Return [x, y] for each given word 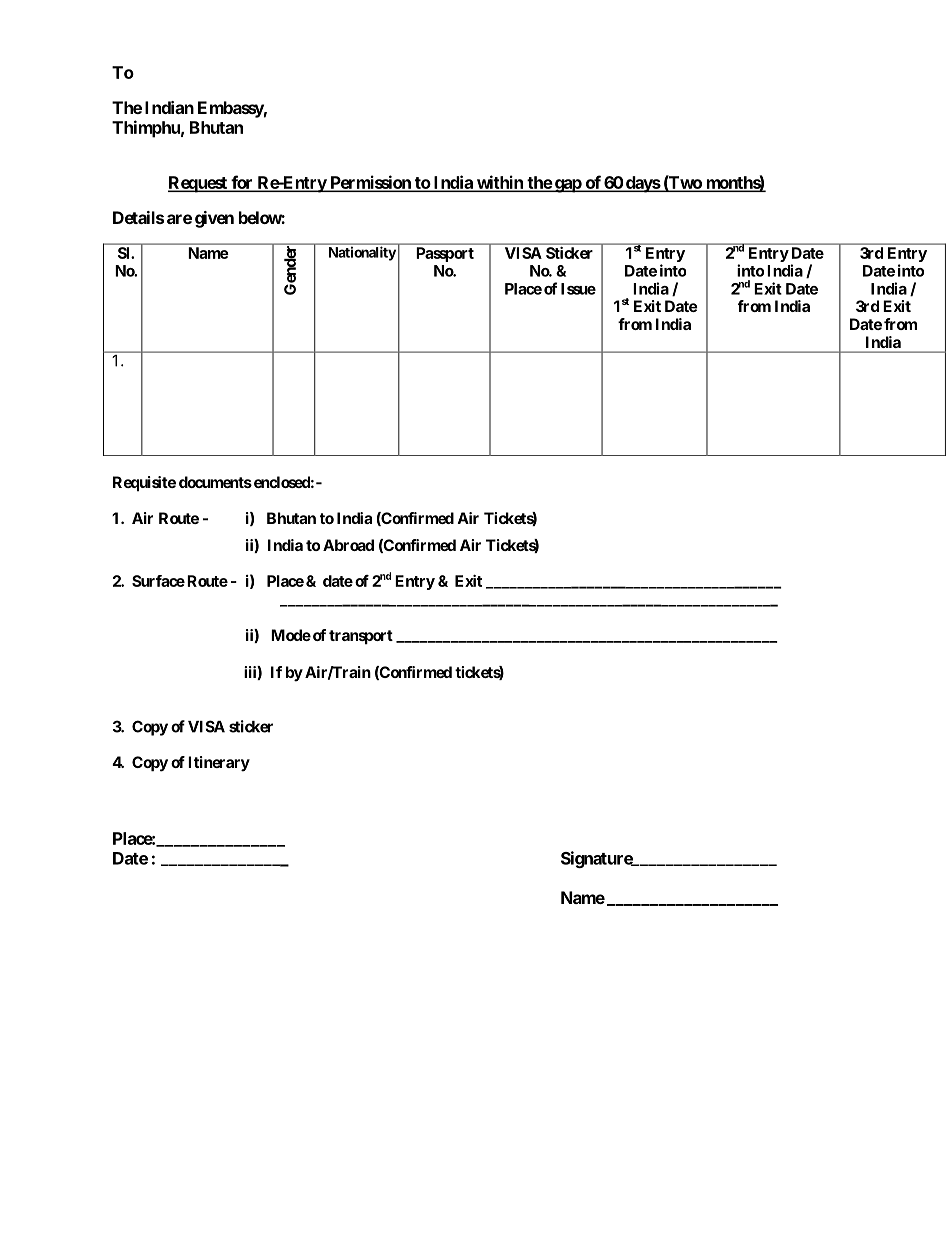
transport [361, 637]
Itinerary [219, 764]
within [500, 183]
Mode [291, 635]
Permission [370, 183]
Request [198, 184]
